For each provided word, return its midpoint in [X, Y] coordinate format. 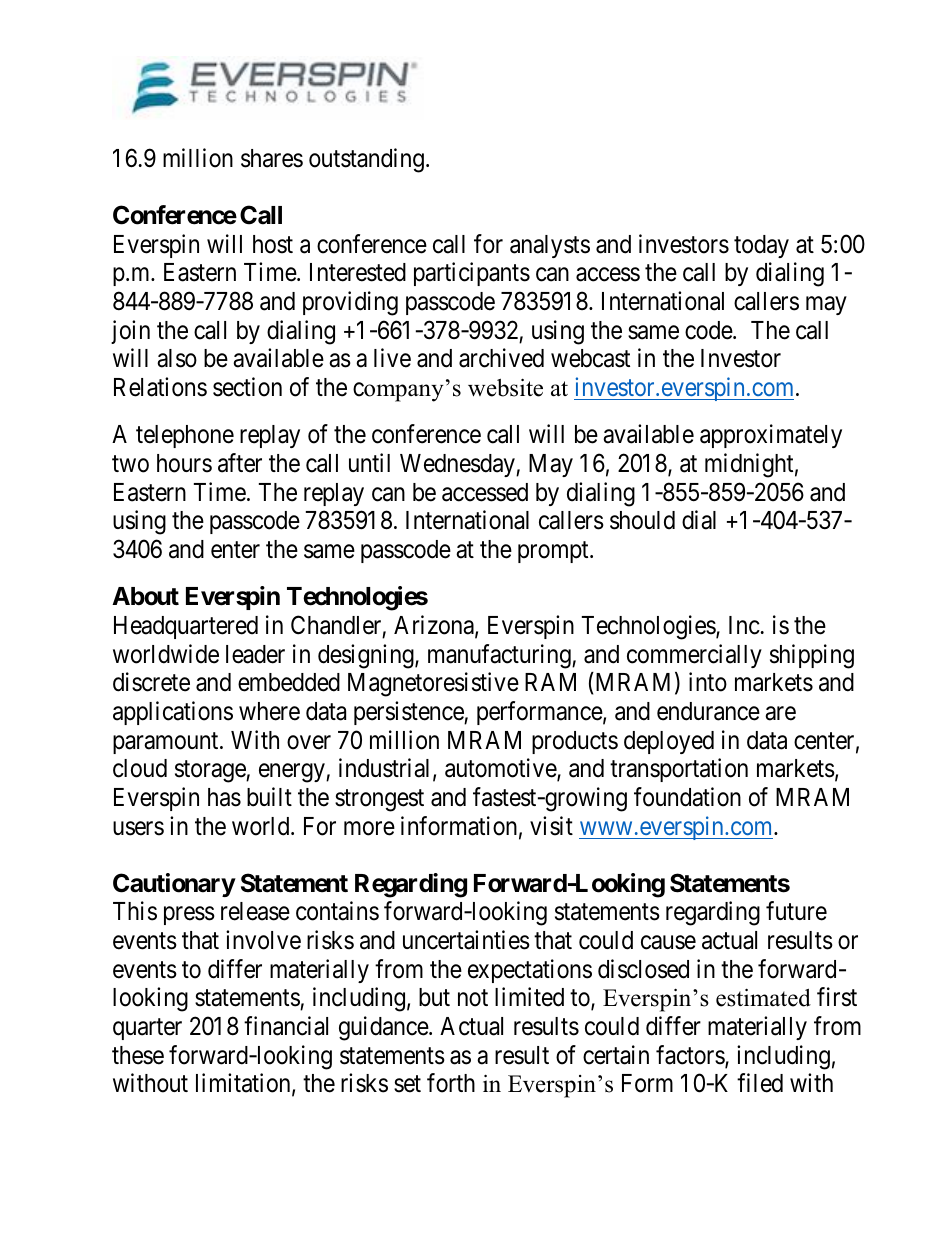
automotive [501, 769]
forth [451, 1083]
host [273, 244]
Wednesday [458, 465]
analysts [550, 246]
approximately [771, 436]
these [138, 1055]
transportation [679, 770]
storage [211, 772]
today [761, 246]
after [240, 463]
